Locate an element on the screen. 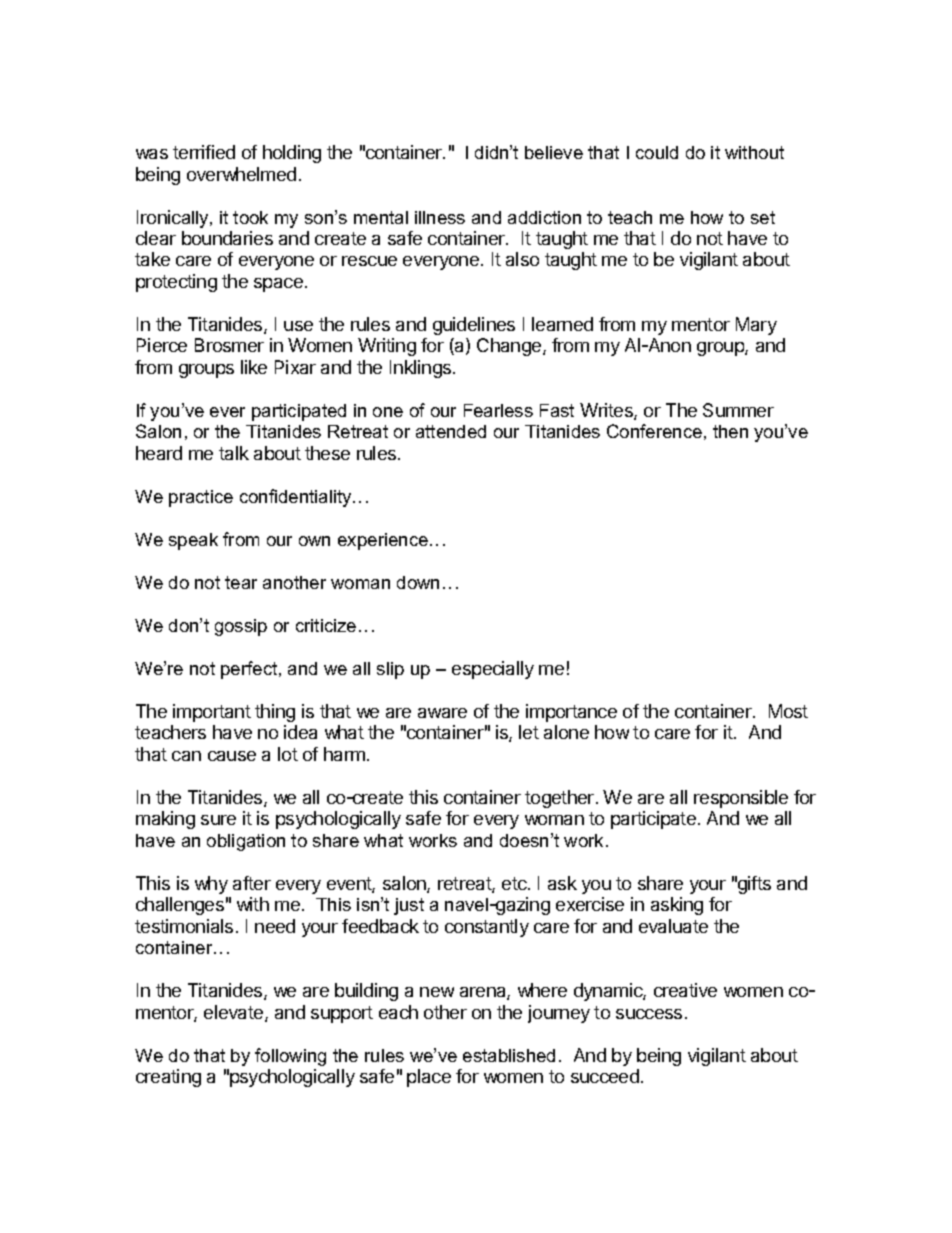  could is located at coordinates (657, 152).
